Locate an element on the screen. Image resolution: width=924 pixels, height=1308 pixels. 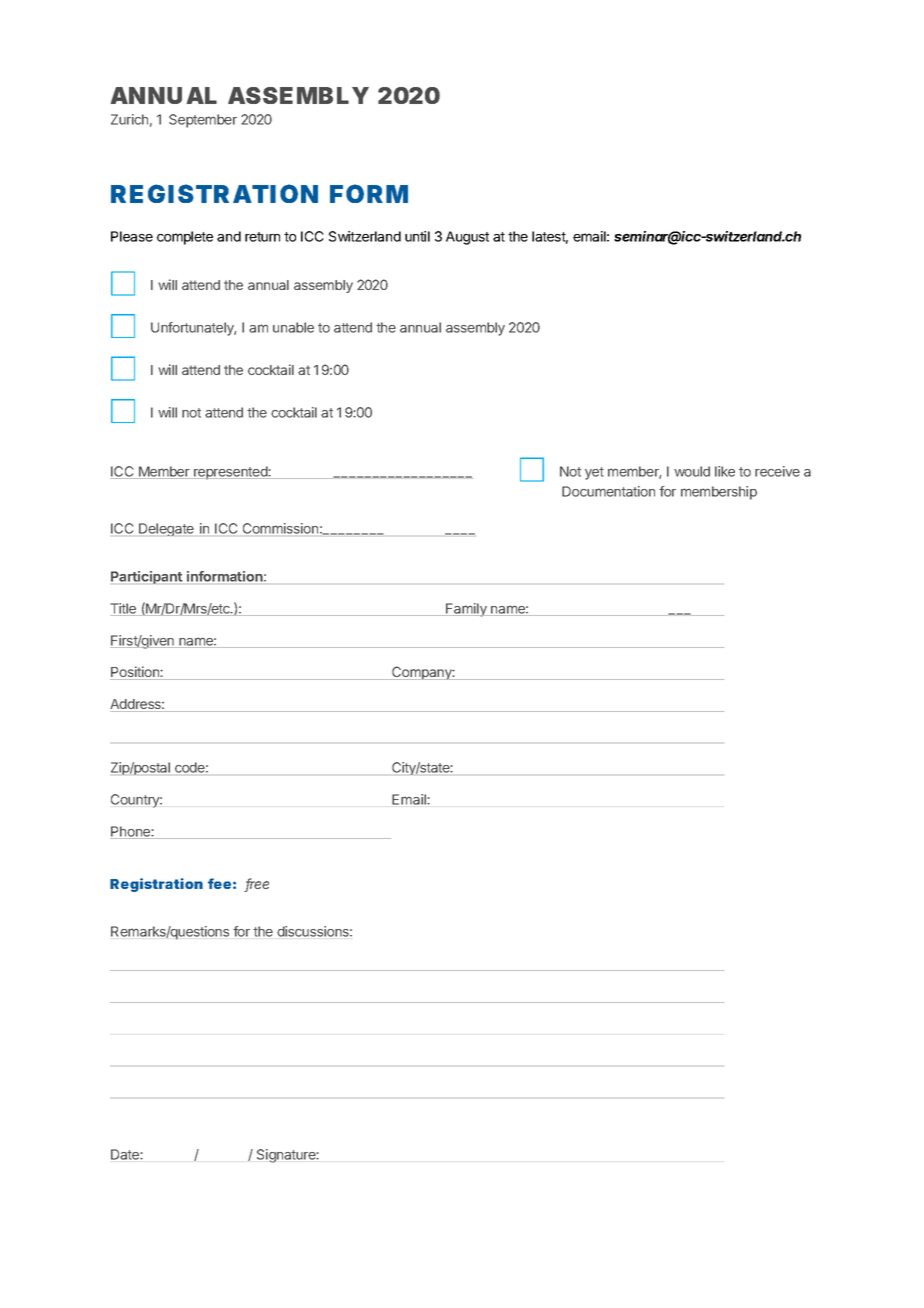
represented is located at coordinates (230, 473).
